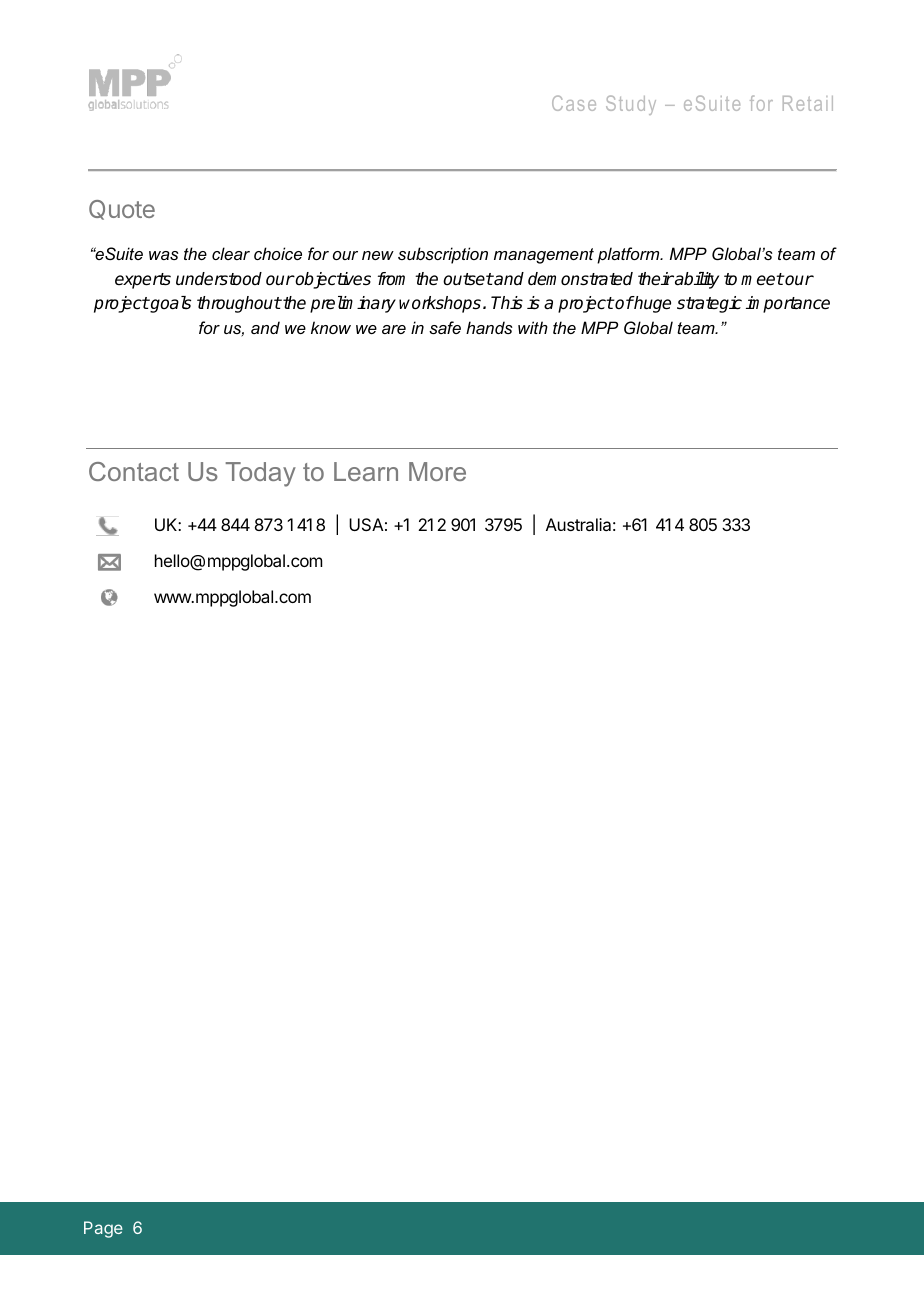 Image resolution: width=924 pixels, height=1309 pixels. What do you see at coordinates (261, 474) in the document?
I see `Today` at bounding box center [261, 474].
